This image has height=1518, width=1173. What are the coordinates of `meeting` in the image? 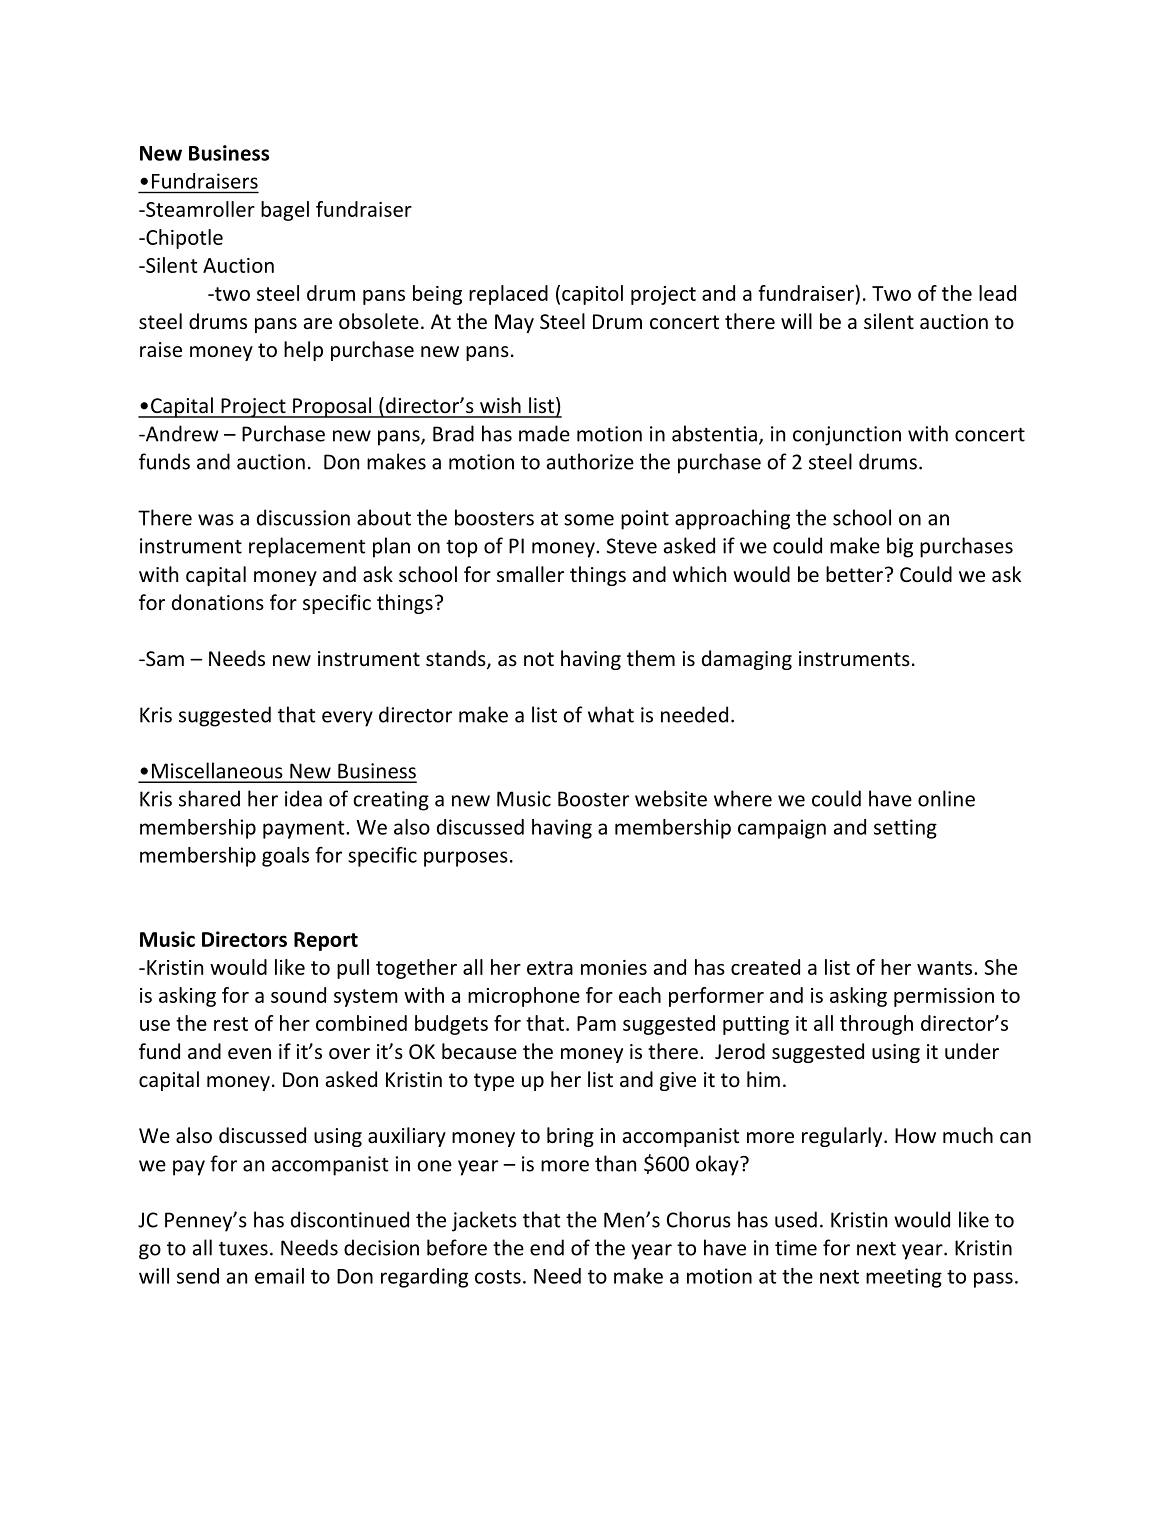 It's located at (904, 1278).
